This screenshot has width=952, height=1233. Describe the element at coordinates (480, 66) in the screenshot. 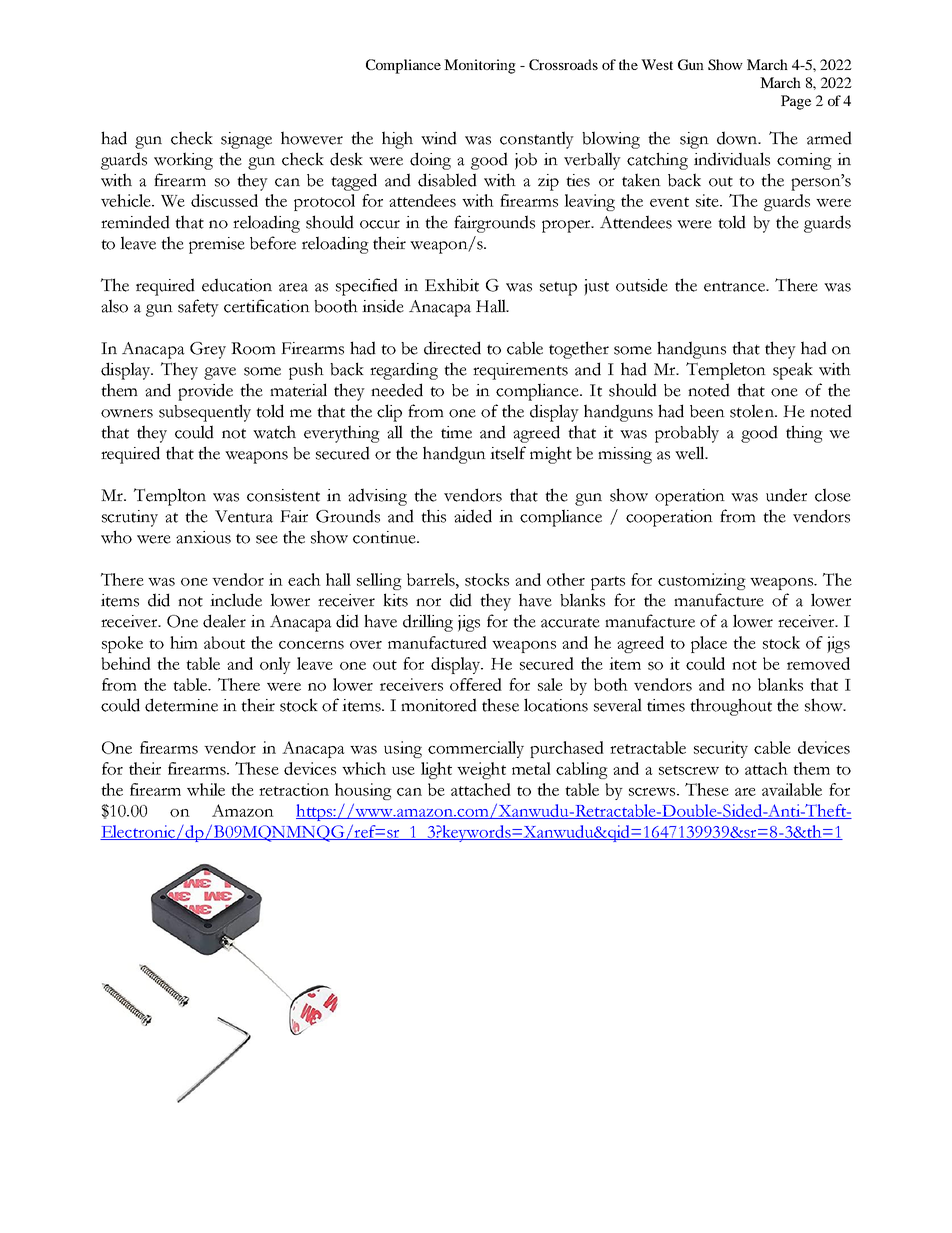

I see `Monitoring` at that location.
